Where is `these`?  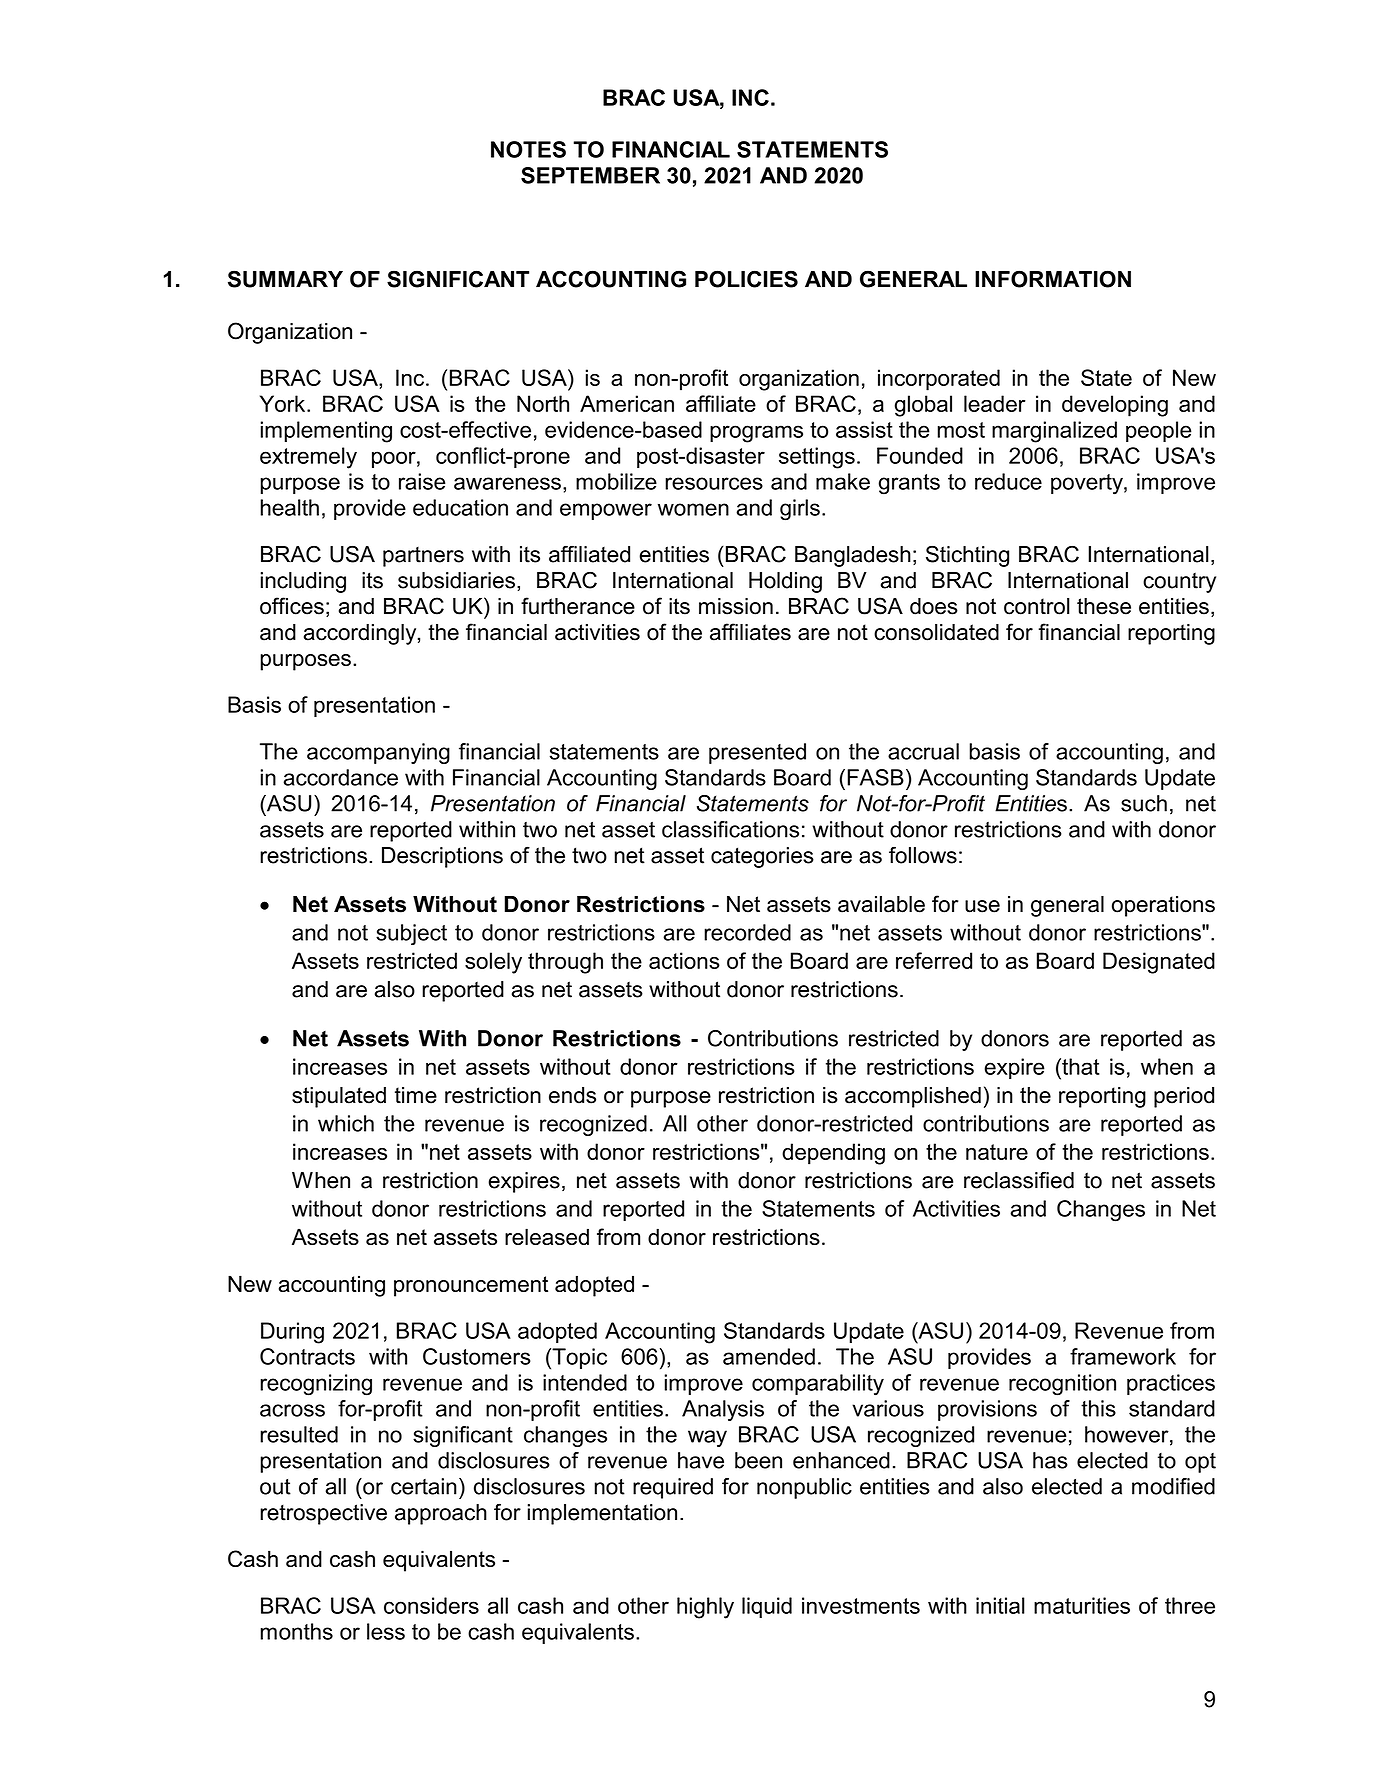
these is located at coordinates (1104, 606).
